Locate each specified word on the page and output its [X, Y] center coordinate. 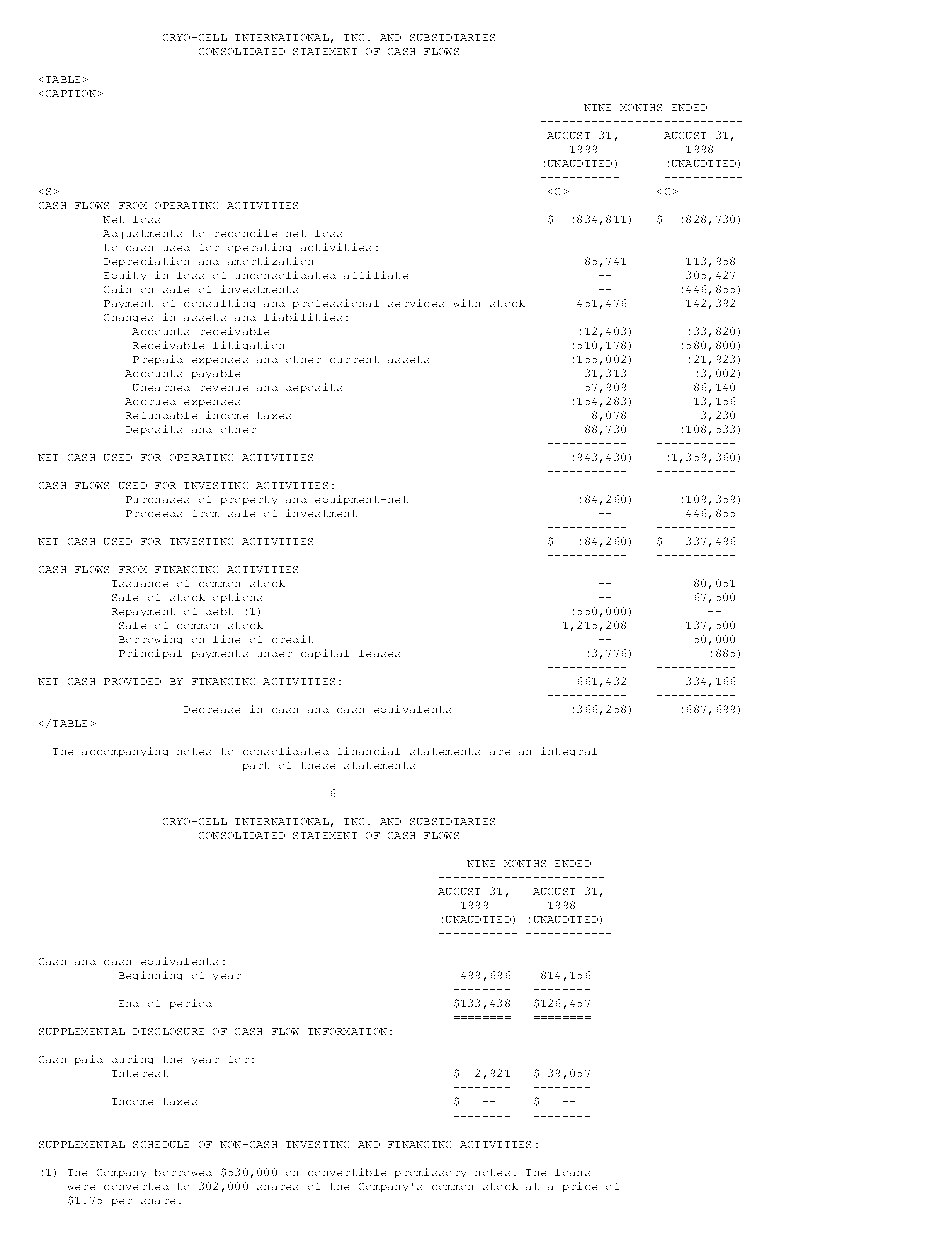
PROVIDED [132, 681]
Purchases [157, 499]
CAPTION [71, 93]
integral [569, 751]
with [467, 303]
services [416, 303]
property [249, 500]
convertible [347, 1172]
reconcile [246, 233]
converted [136, 1186]
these [318, 765]
